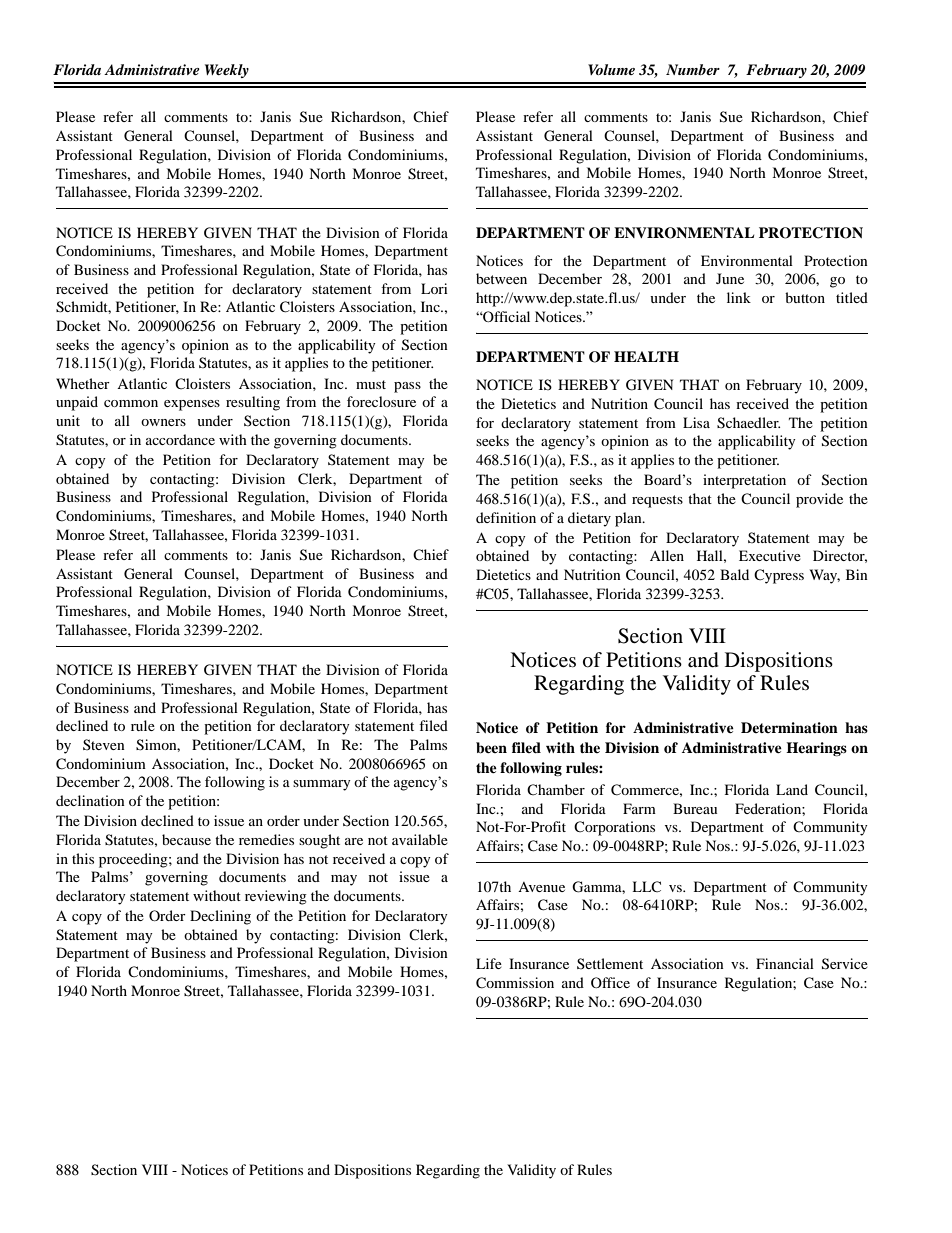  I want to click on Executive, so click(770, 555).
